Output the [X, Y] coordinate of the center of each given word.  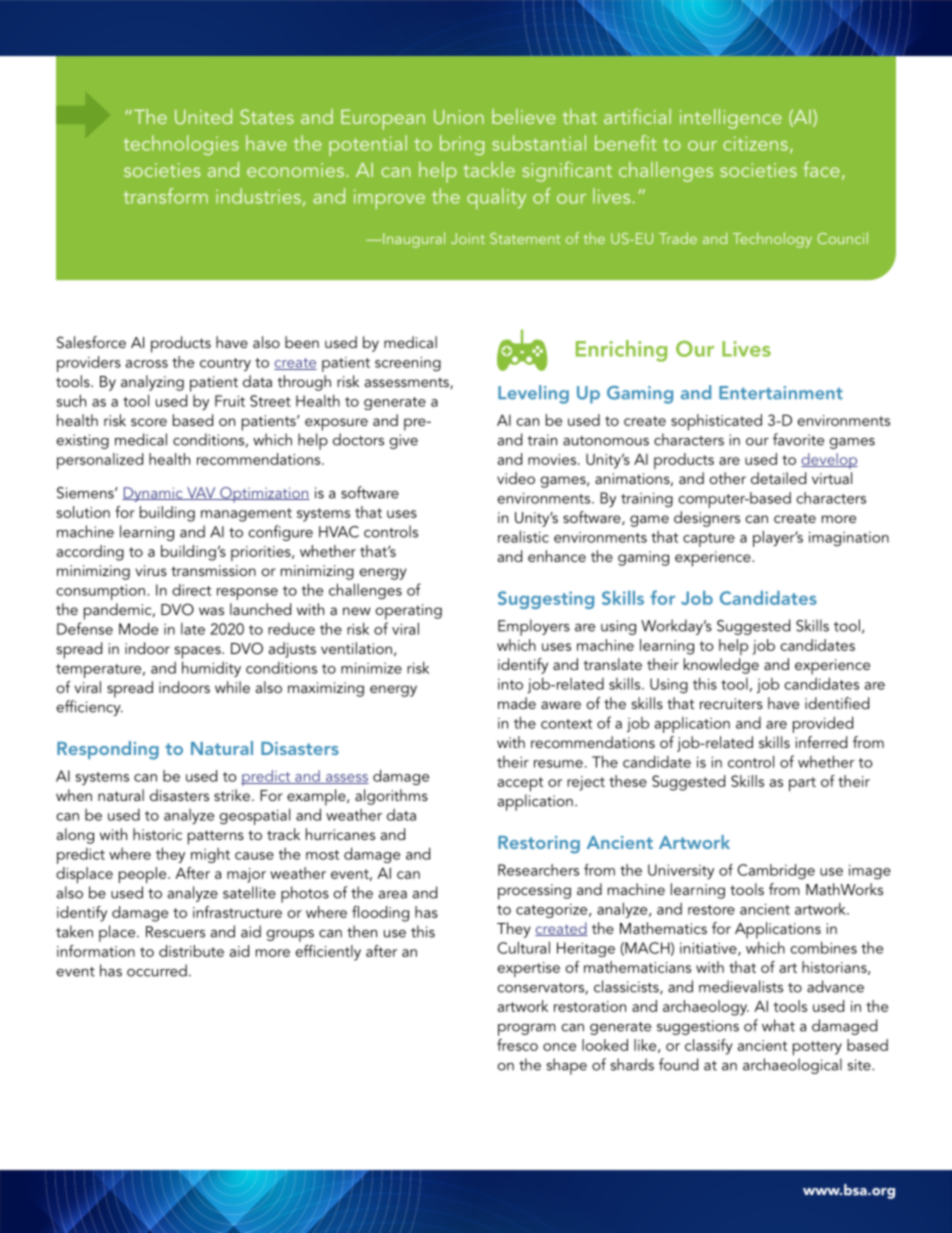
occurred [157, 970]
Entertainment [781, 393]
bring [462, 145]
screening [408, 363]
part [802, 784]
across [147, 364]
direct [191, 590]
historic [157, 834]
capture [709, 540]
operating [408, 612]
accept [520, 784]
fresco [517, 1045]
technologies [181, 145]
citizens [755, 143]
